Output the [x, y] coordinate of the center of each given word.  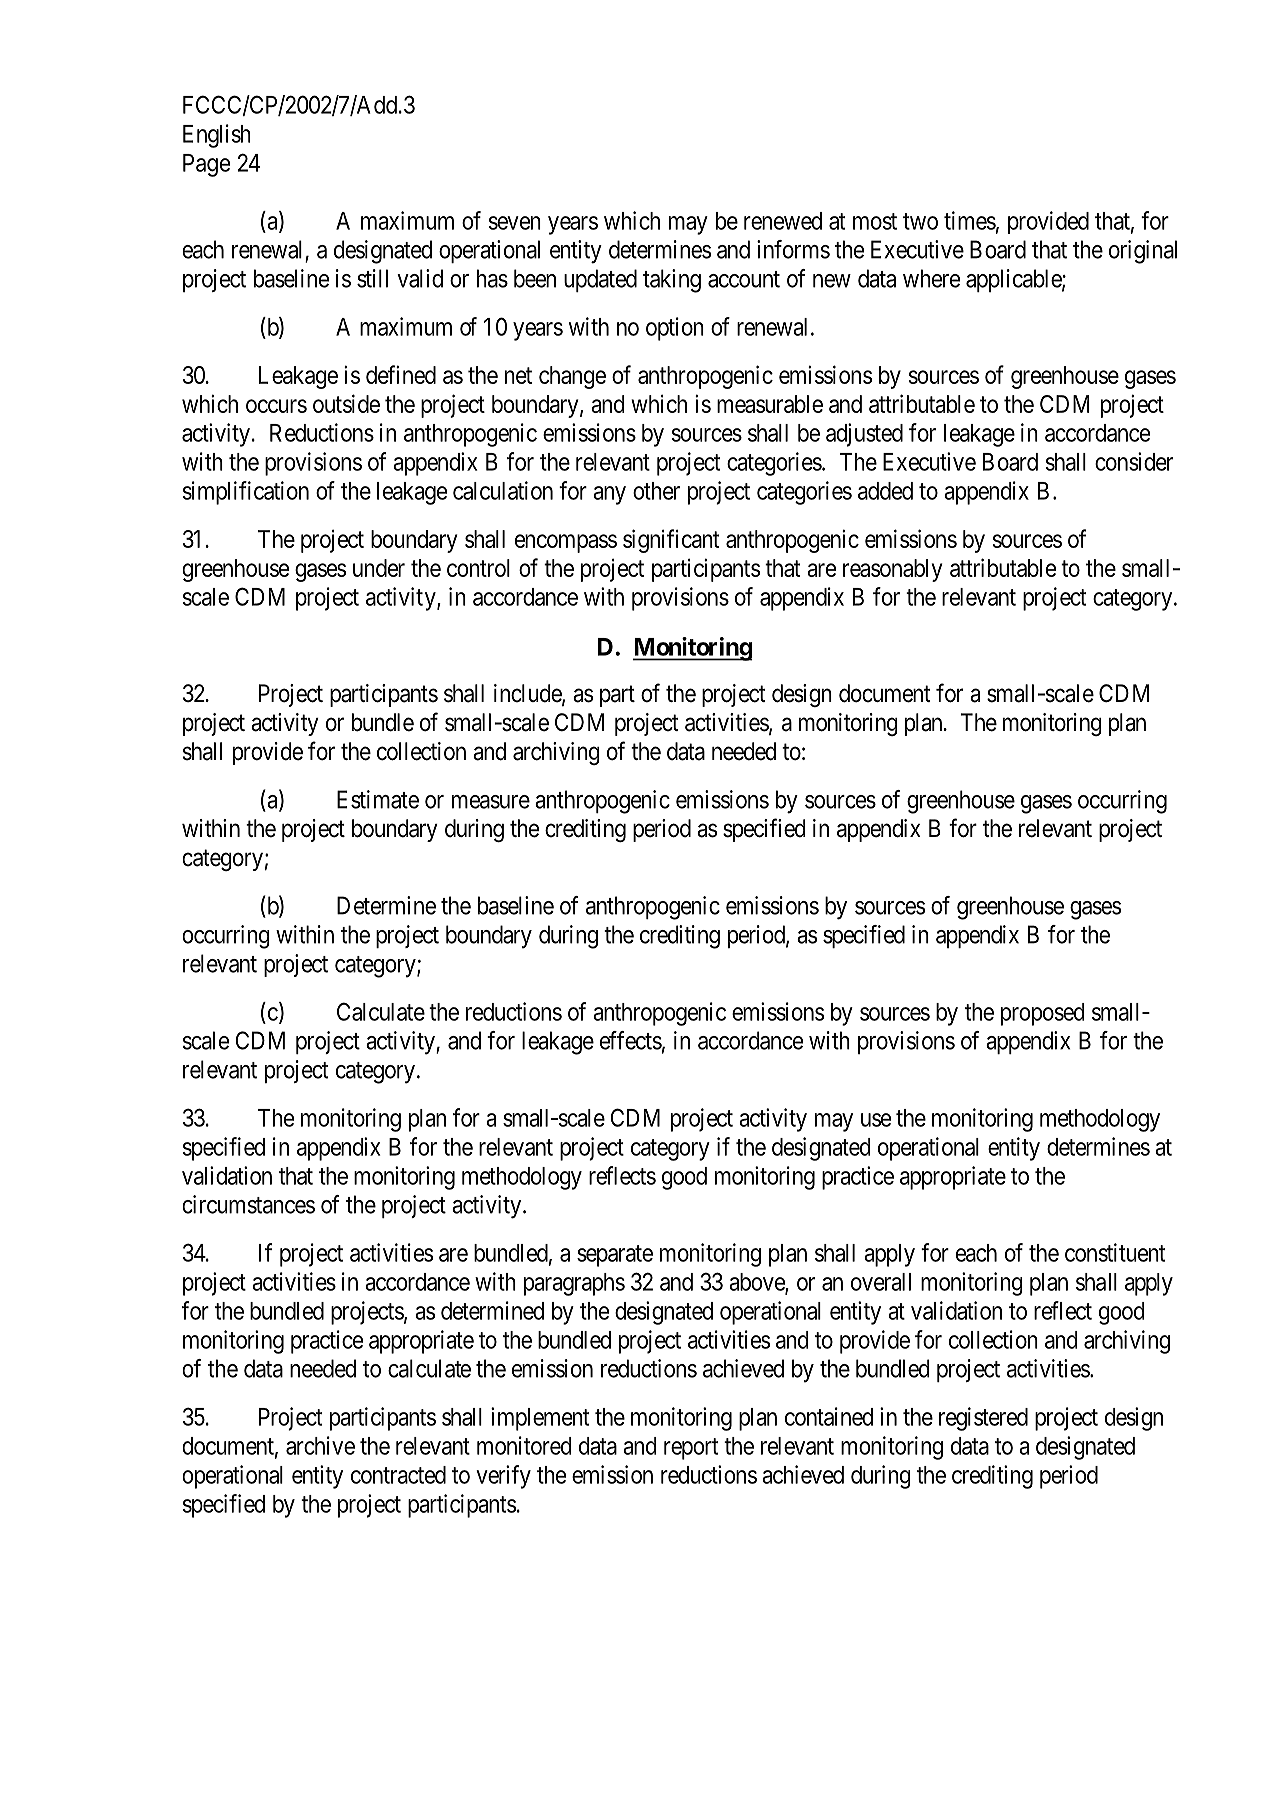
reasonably [892, 570]
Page [206, 165]
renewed [783, 221]
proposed [1043, 1014]
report [691, 1449]
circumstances [249, 1204]
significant [671, 541]
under [379, 568]
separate [615, 1256]
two [920, 221]
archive [320, 1445]
